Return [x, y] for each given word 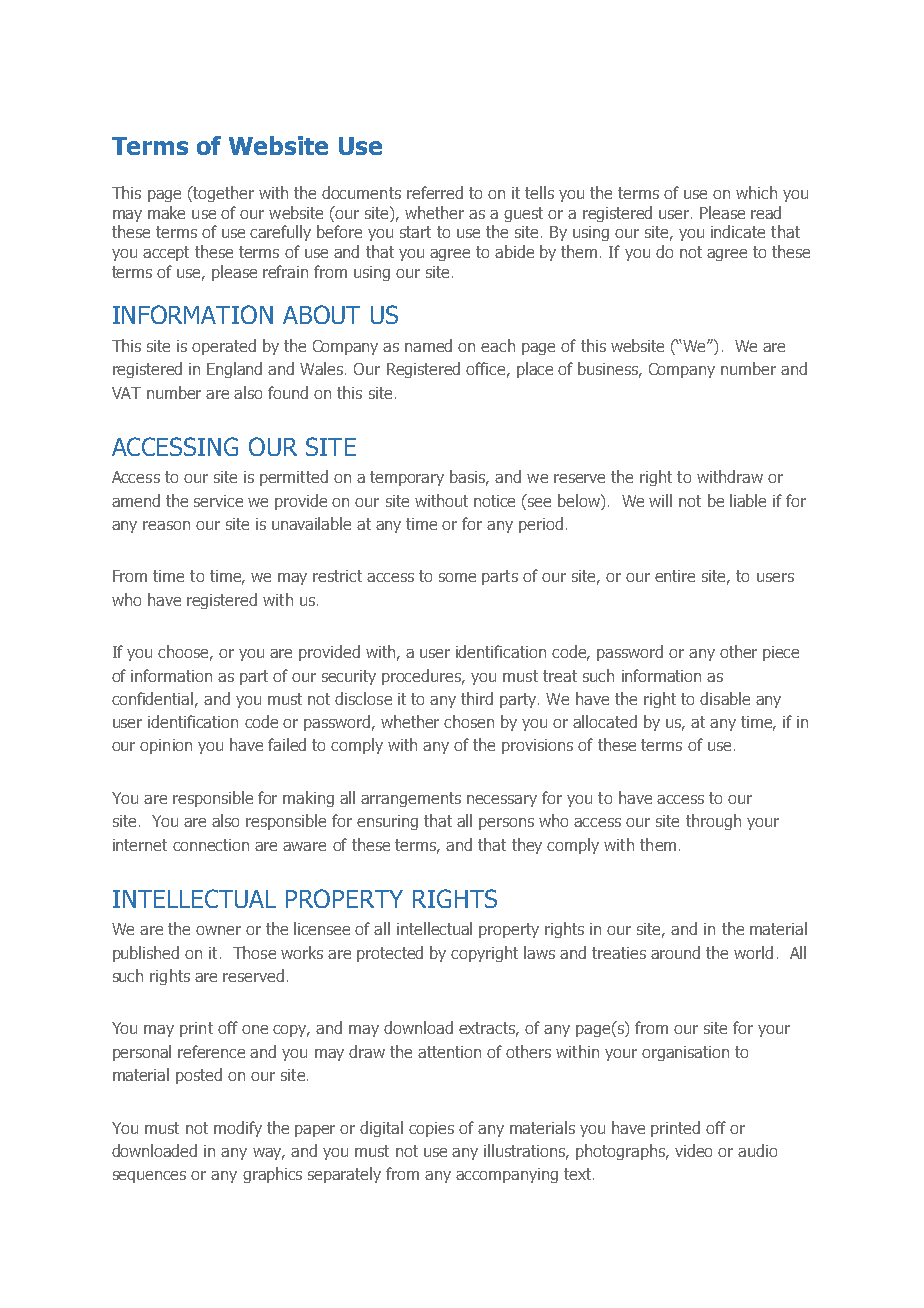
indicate [738, 231]
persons [506, 824]
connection [211, 845]
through [713, 822]
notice [494, 501]
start [415, 232]
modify [238, 1129]
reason [166, 525]
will [660, 500]
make [166, 212]
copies [431, 1129]
